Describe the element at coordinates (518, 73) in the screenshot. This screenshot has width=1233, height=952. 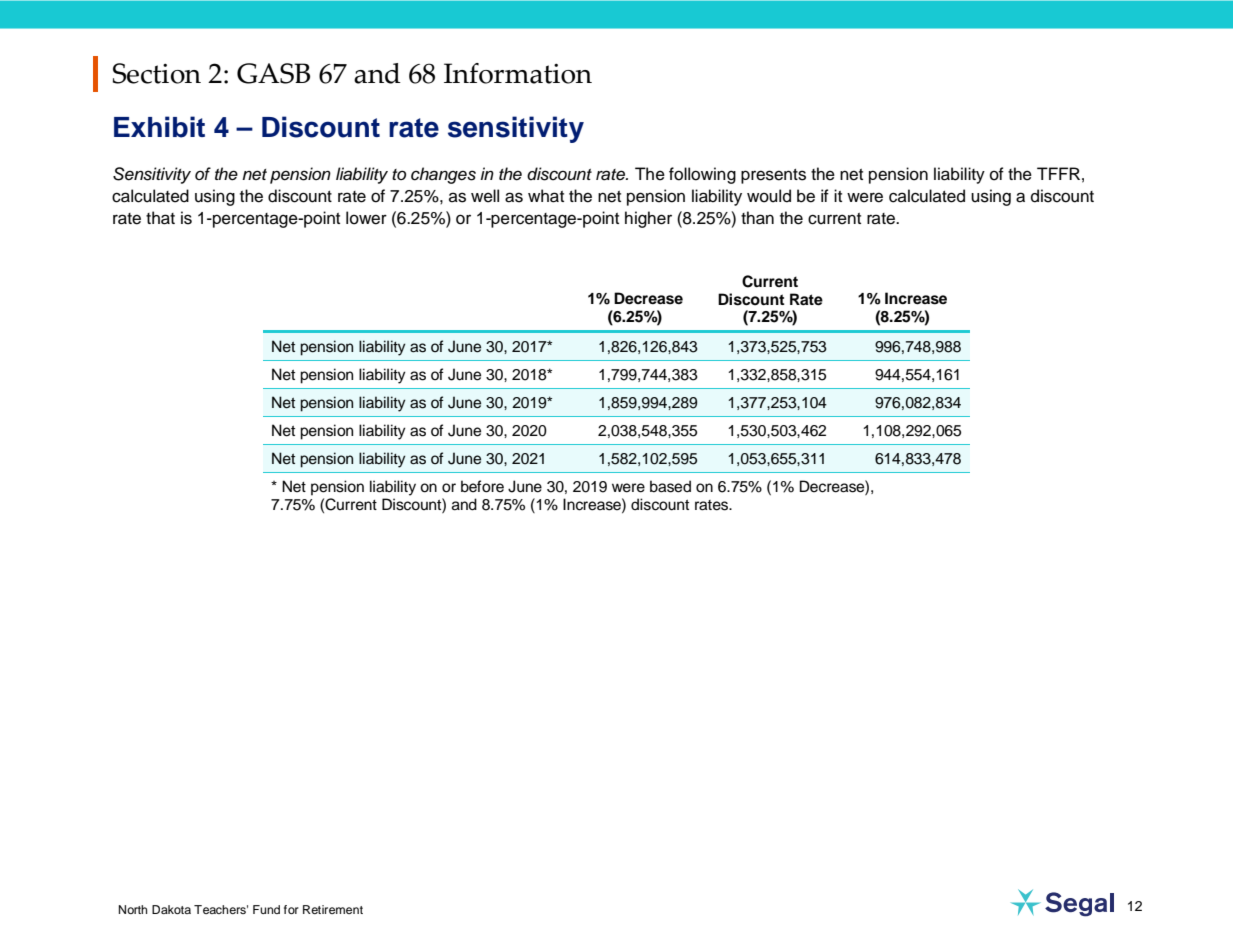
I see `Information` at that location.
